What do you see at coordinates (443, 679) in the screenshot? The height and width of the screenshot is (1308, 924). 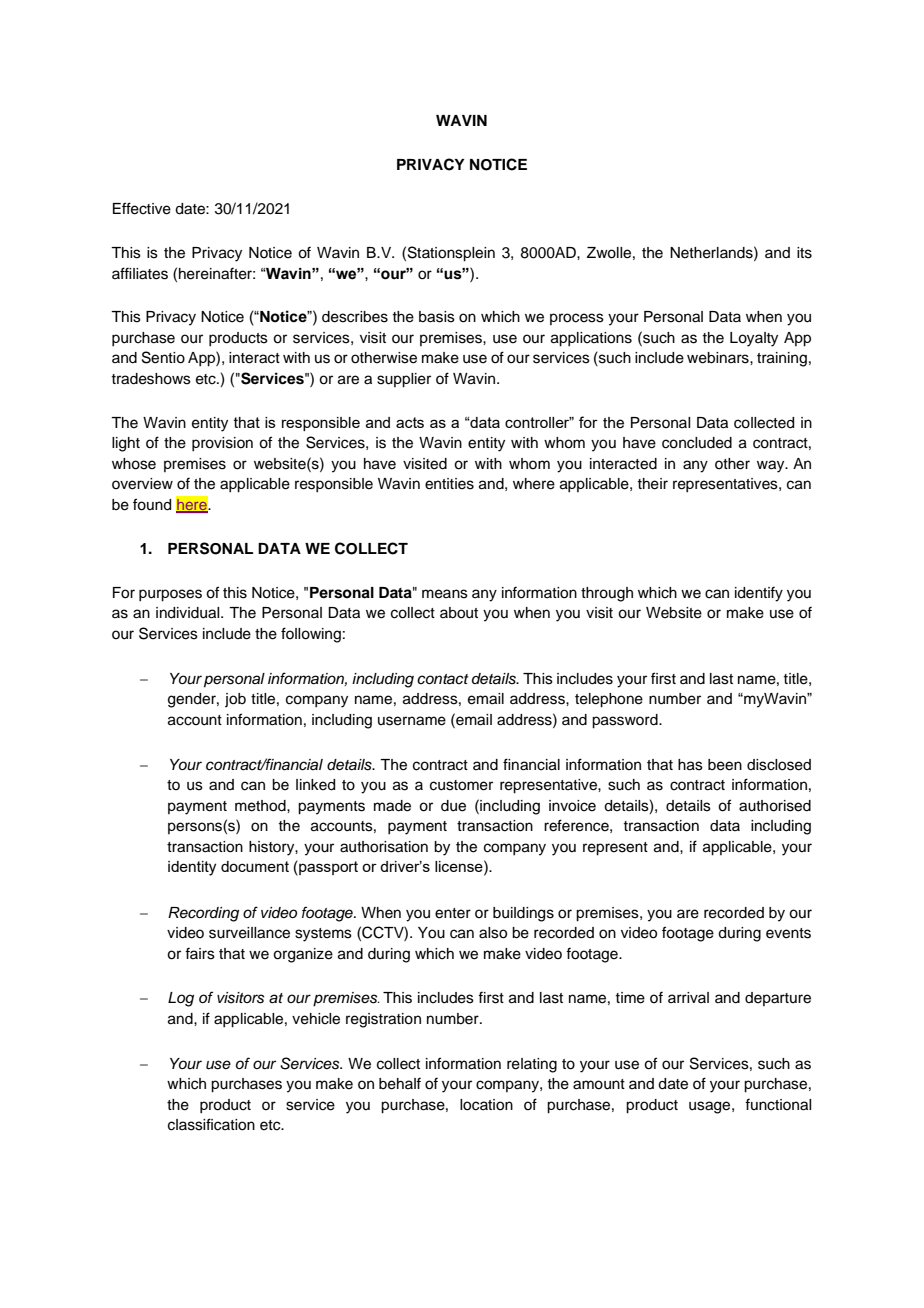 I see `contact` at bounding box center [443, 679].
